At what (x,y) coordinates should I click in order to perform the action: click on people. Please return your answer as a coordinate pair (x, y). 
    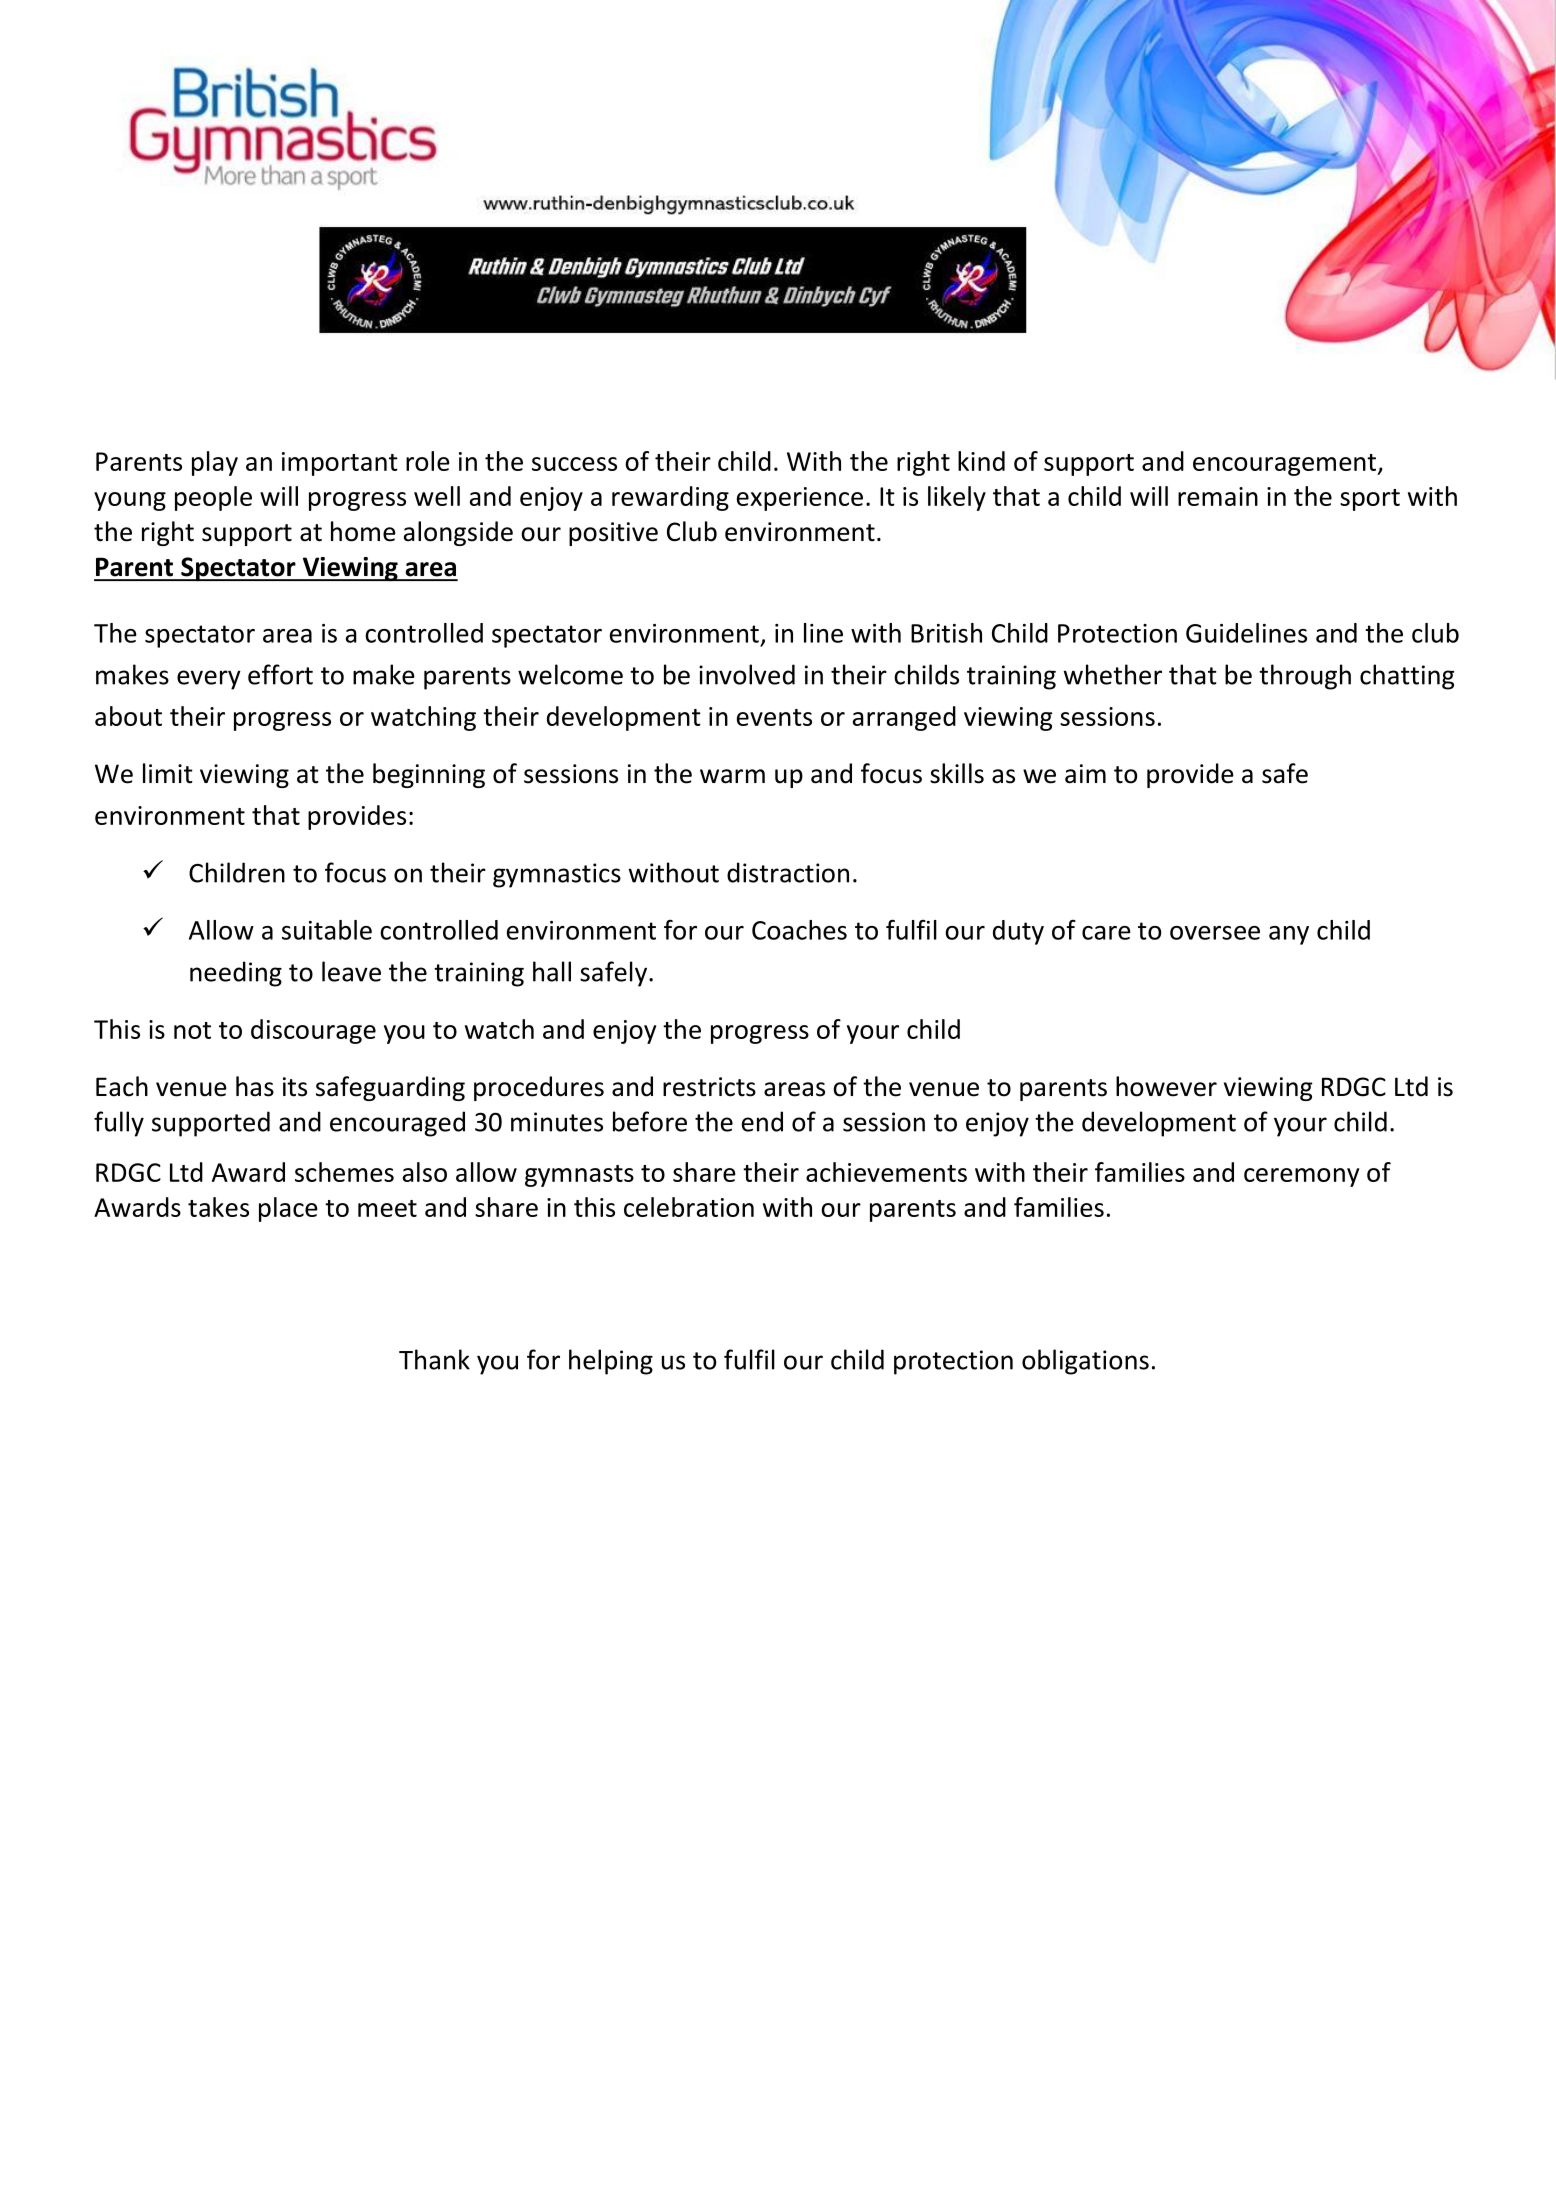
    Looking at the image, I should click on (213, 498).
